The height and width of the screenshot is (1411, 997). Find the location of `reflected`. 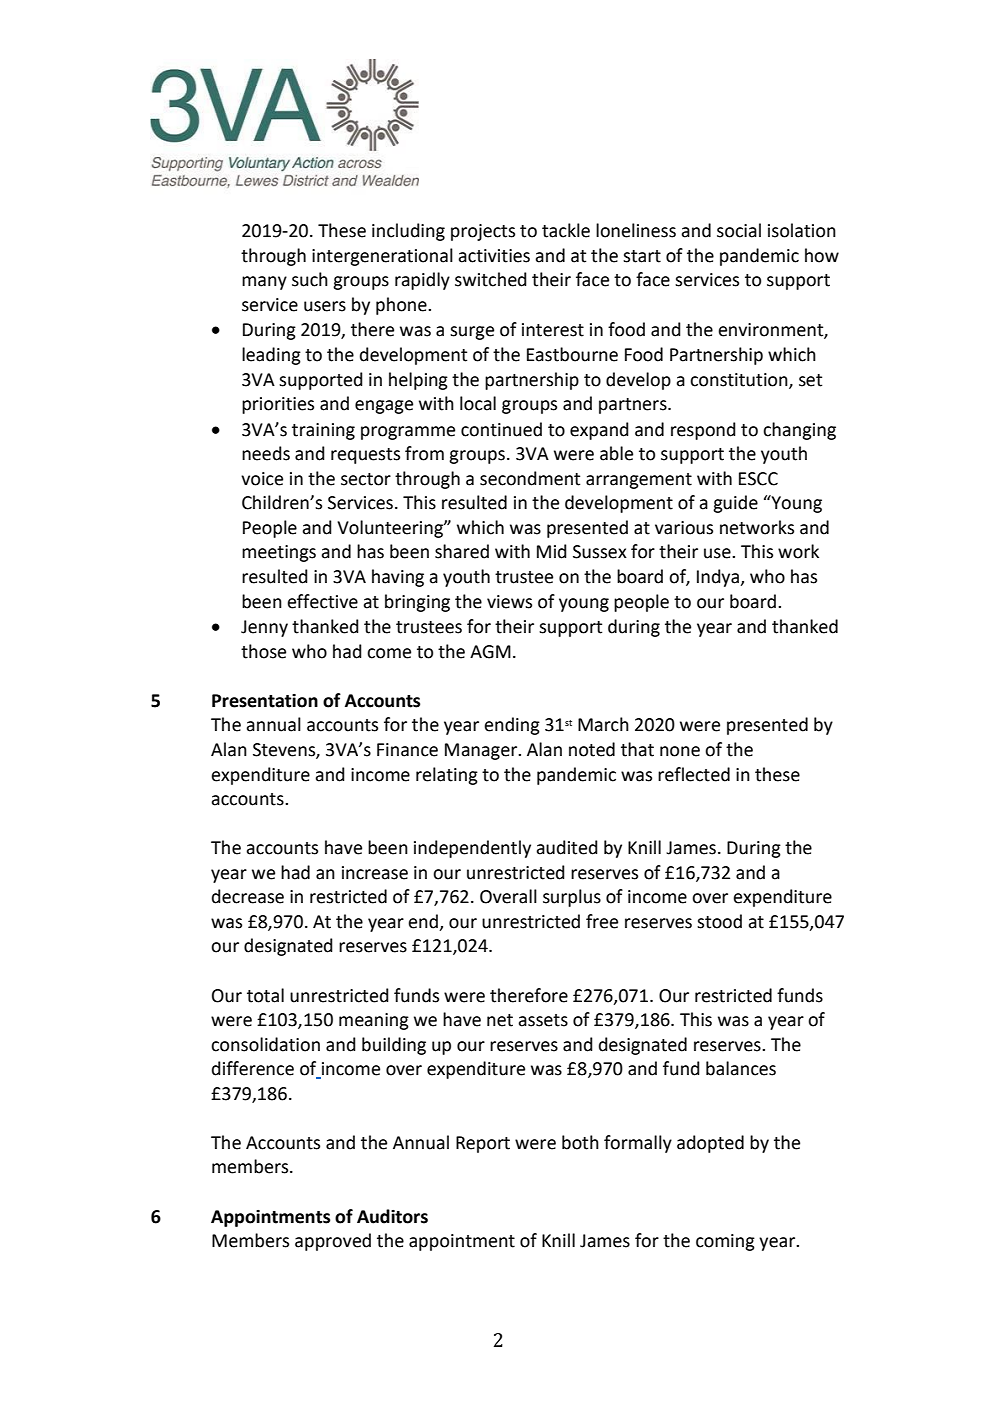

reflected is located at coordinates (694, 774).
